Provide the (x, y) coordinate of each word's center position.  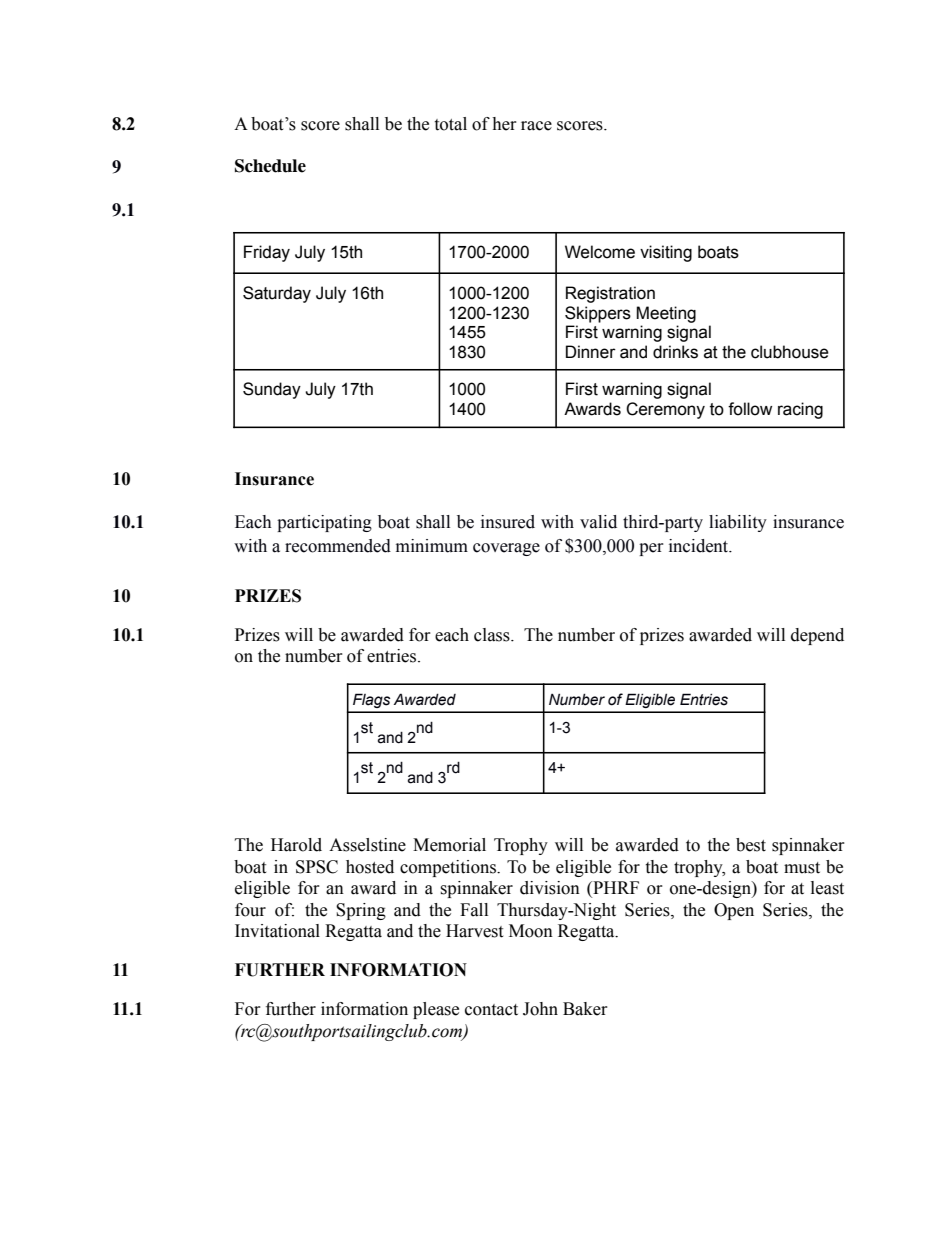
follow (750, 409)
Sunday (272, 390)
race (536, 126)
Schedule (270, 166)
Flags (371, 700)
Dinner (591, 352)
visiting (666, 253)
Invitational (277, 931)
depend (817, 636)
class (493, 635)
